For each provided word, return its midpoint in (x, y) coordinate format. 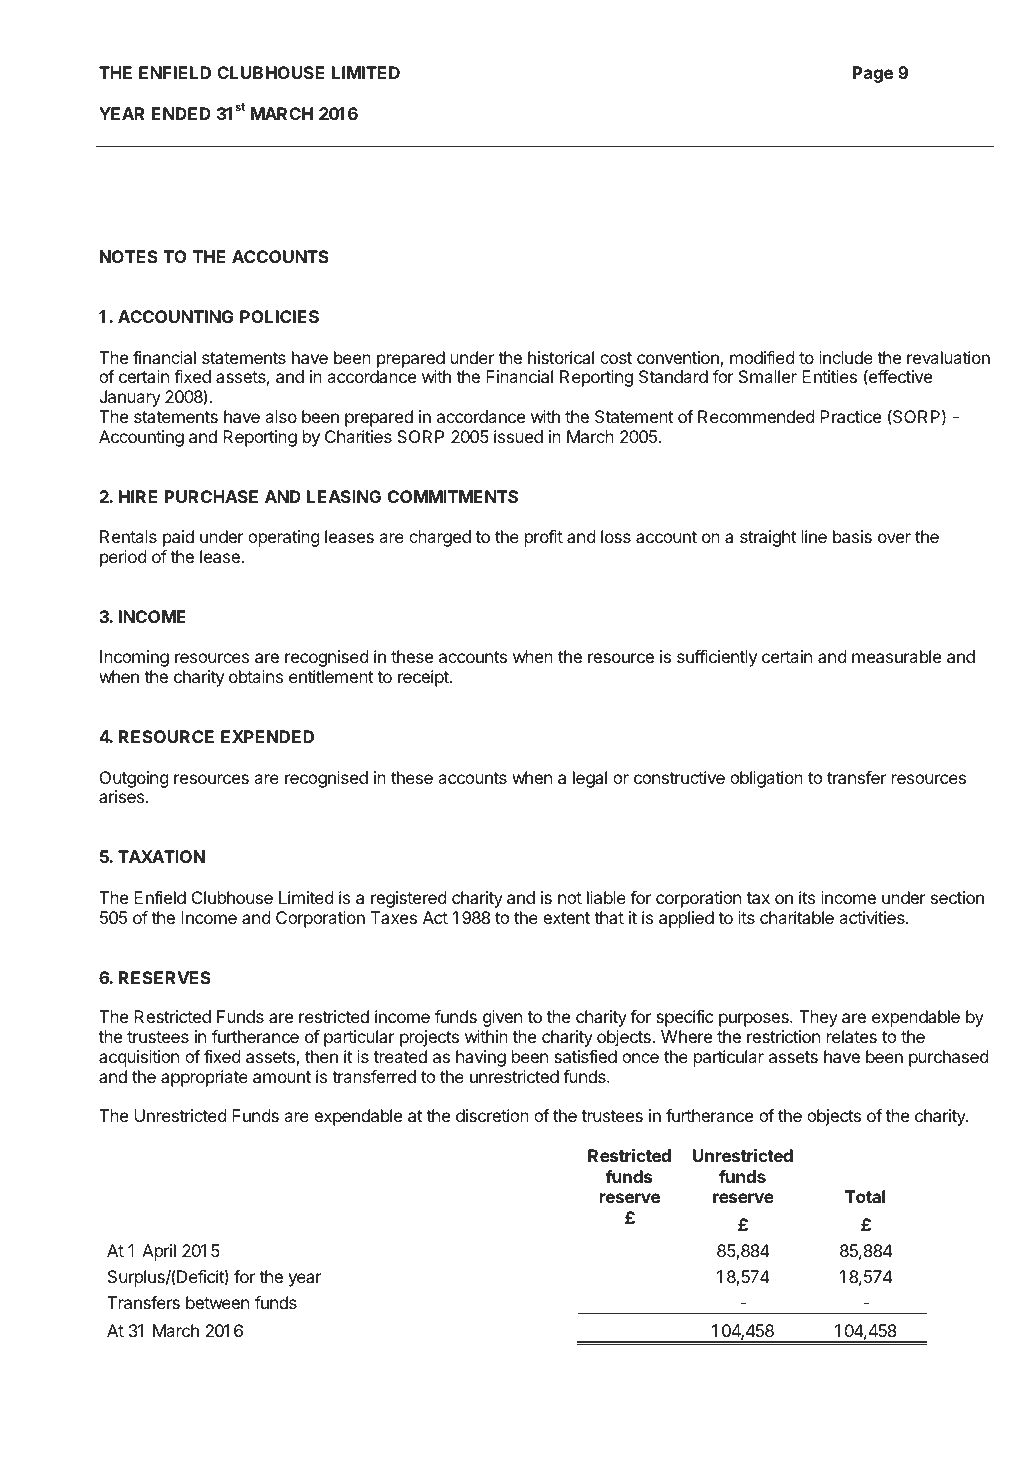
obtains (256, 676)
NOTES (129, 256)
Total (865, 1196)
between (217, 1302)
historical (561, 357)
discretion (492, 1115)
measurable (896, 656)
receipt (424, 678)
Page (873, 74)
